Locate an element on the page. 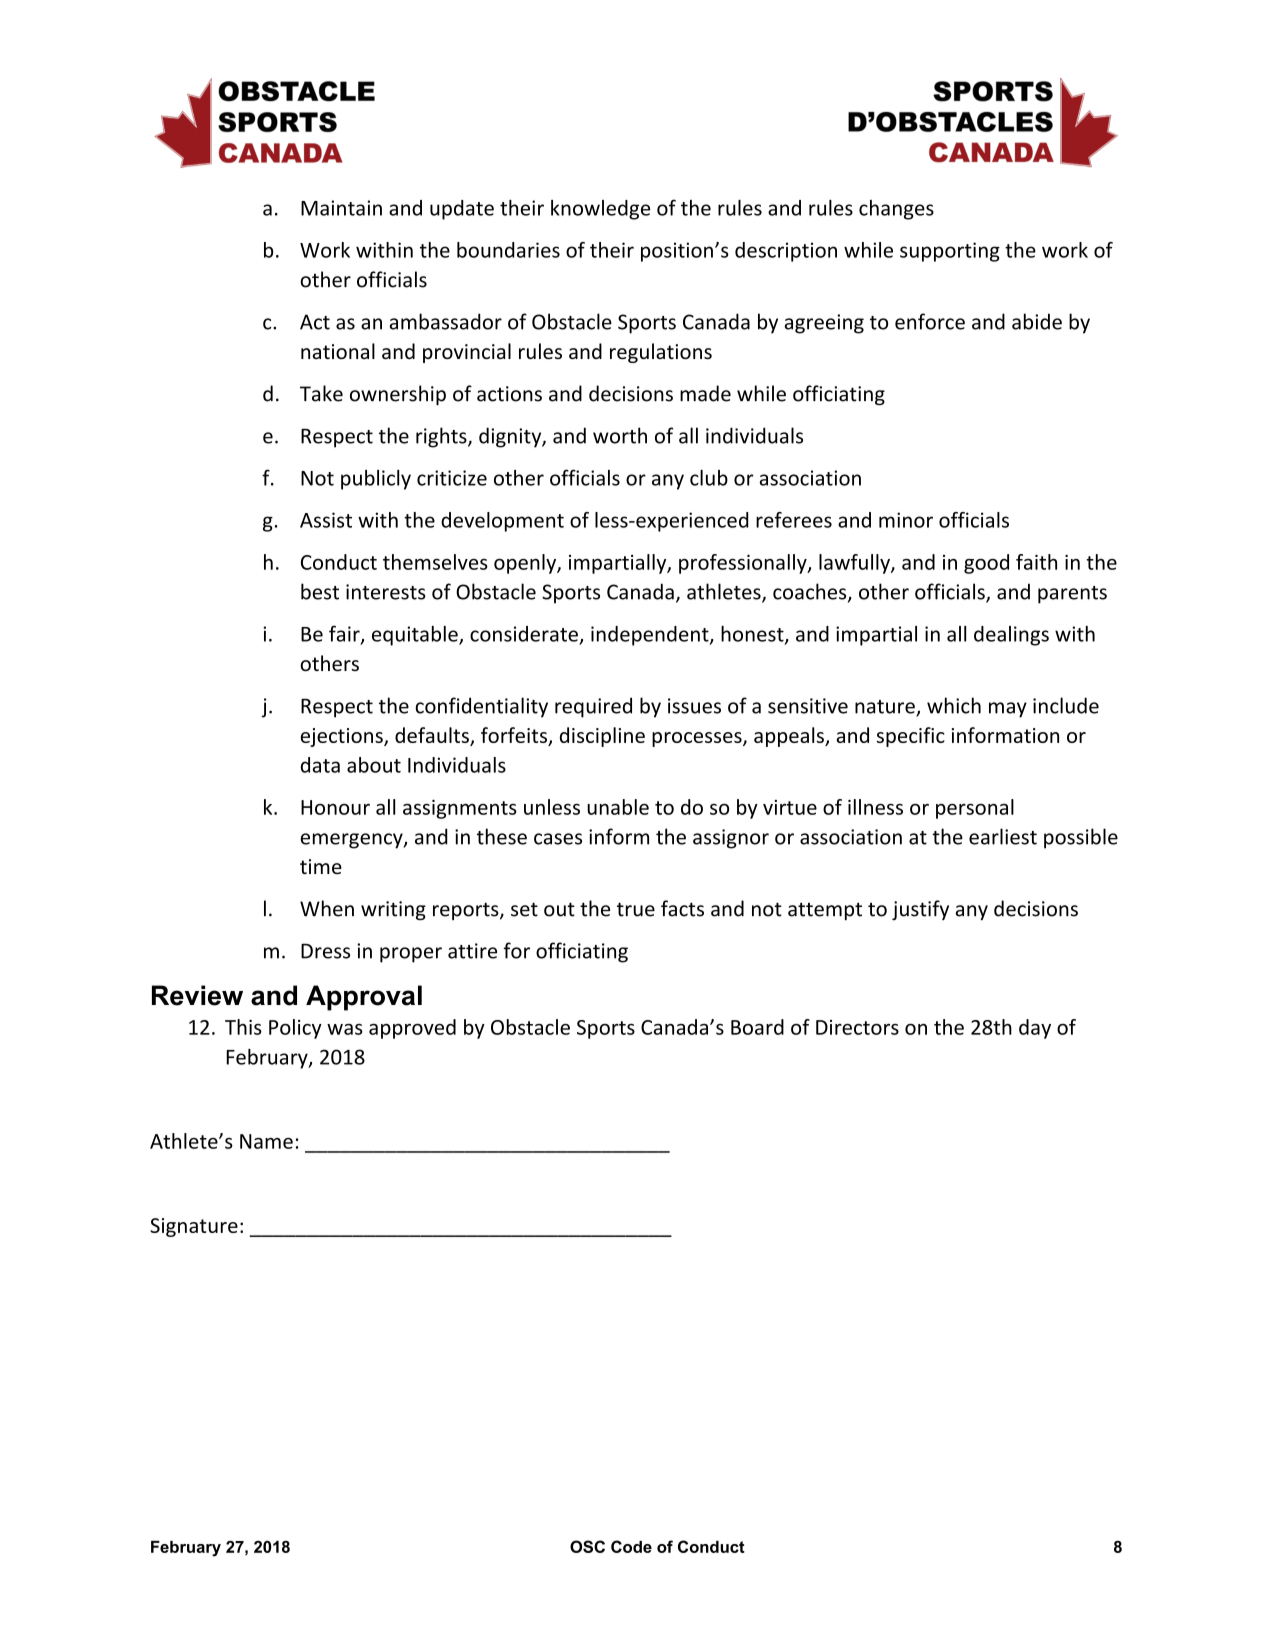 Image resolution: width=1274 pixels, height=1648 pixels. Name is located at coordinates (266, 1141).
